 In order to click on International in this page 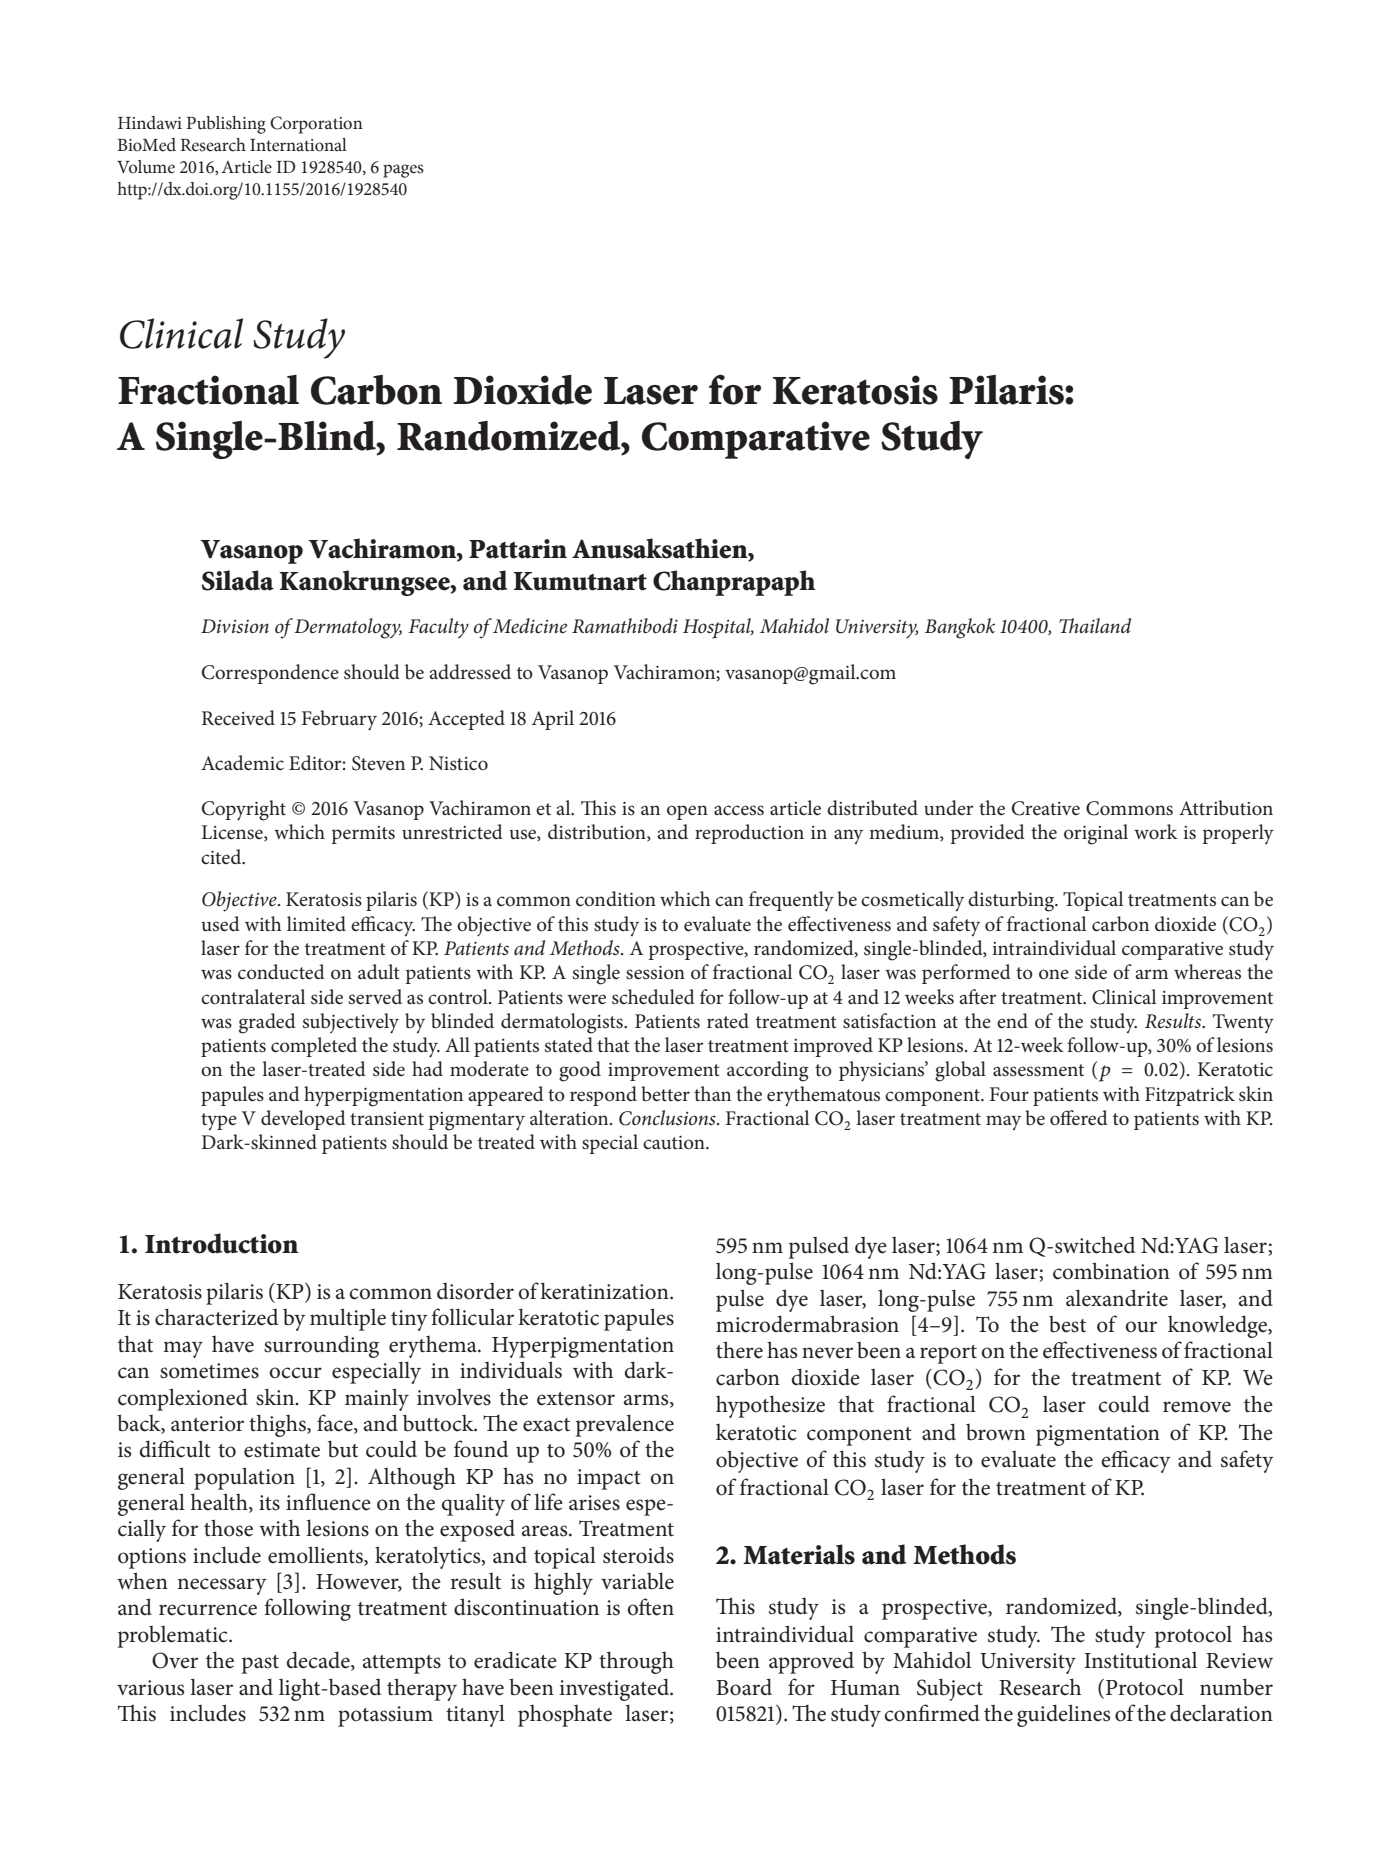, I will do `click(298, 145)`.
